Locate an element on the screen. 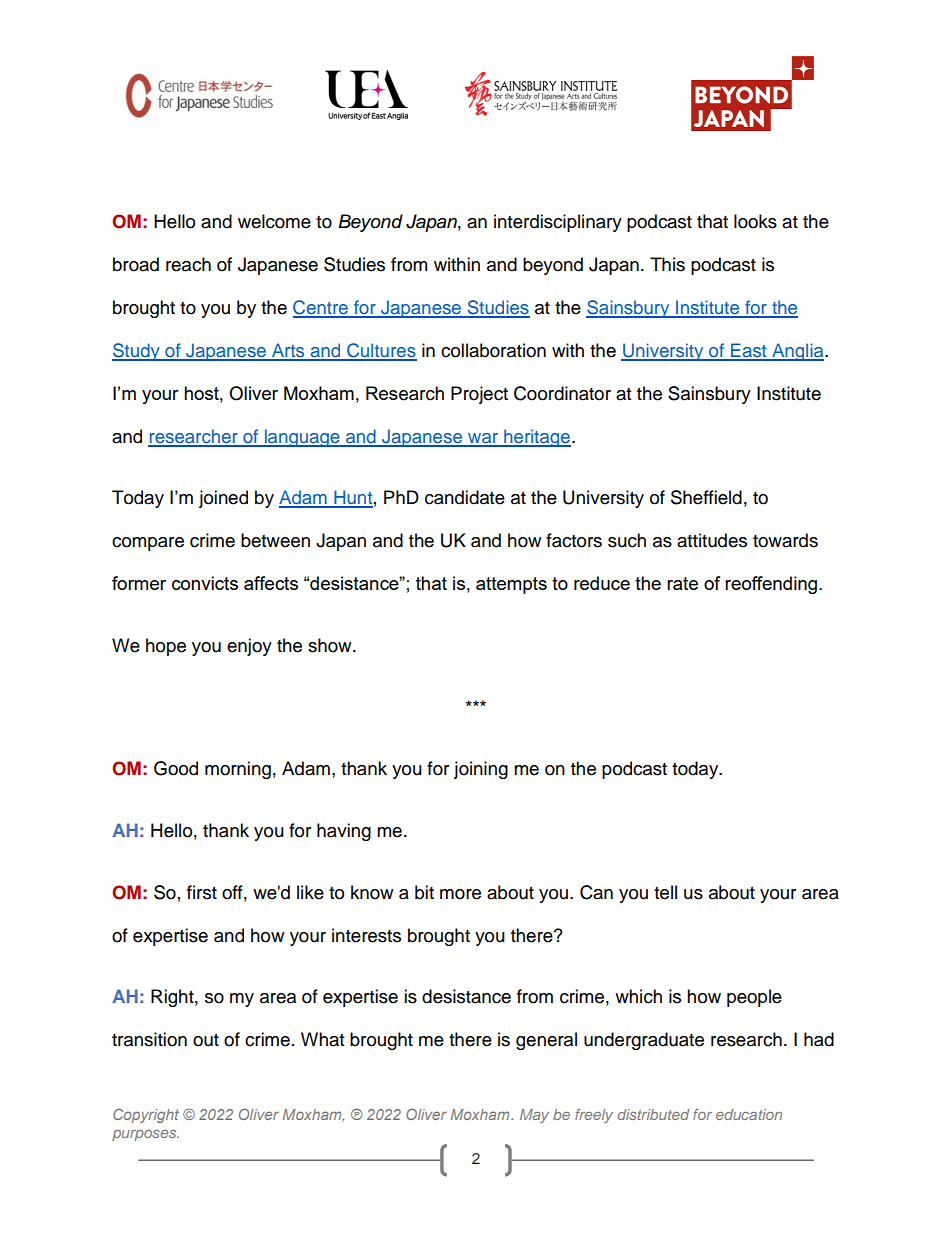 The height and width of the screenshot is (1233, 952). tell is located at coordinates (665, 892).
